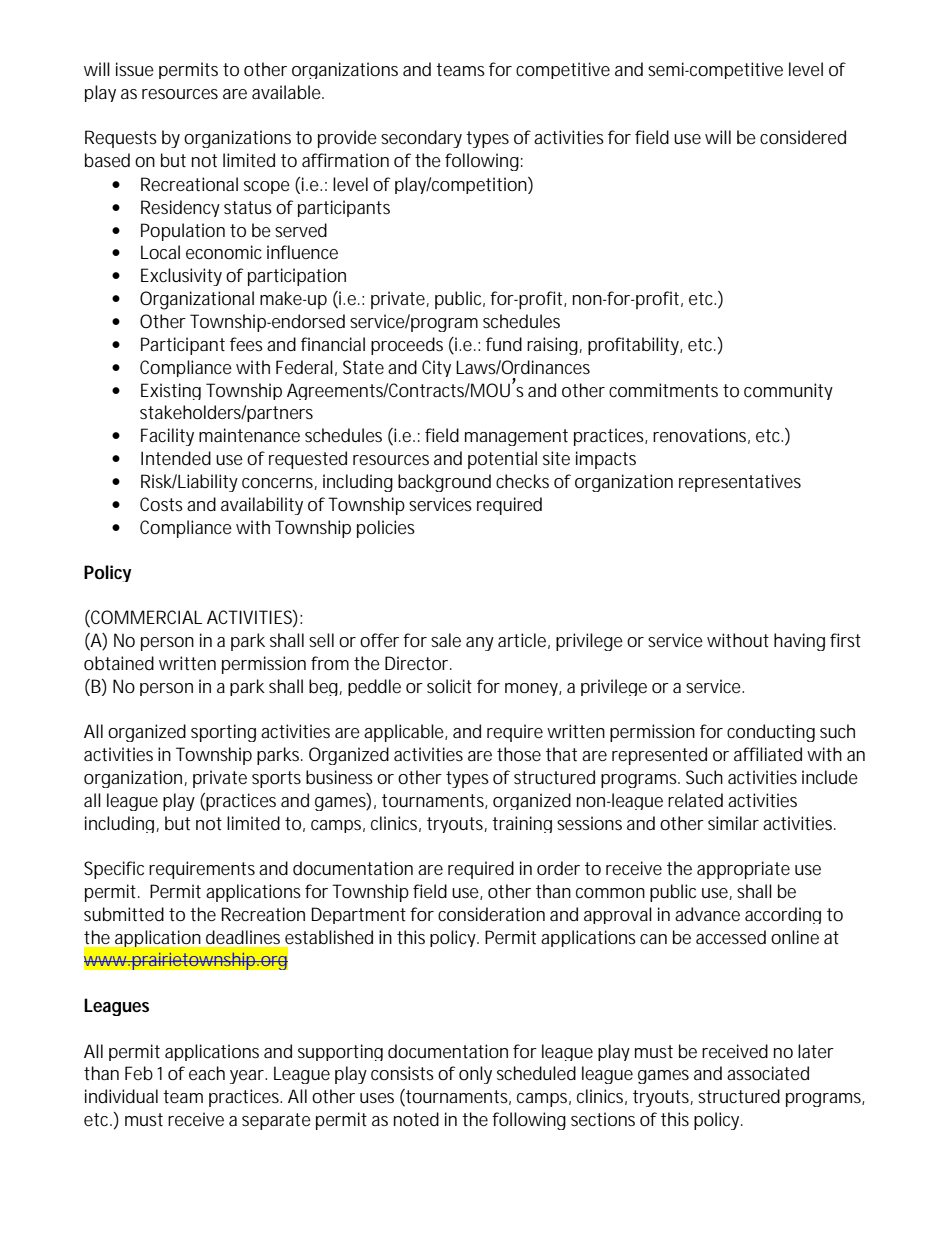 This screenshot has height=1233, width=952. What do you see at coordinates (207, 1073) in the screenshot?
I see `each` at bounding box center [207, 1073].
